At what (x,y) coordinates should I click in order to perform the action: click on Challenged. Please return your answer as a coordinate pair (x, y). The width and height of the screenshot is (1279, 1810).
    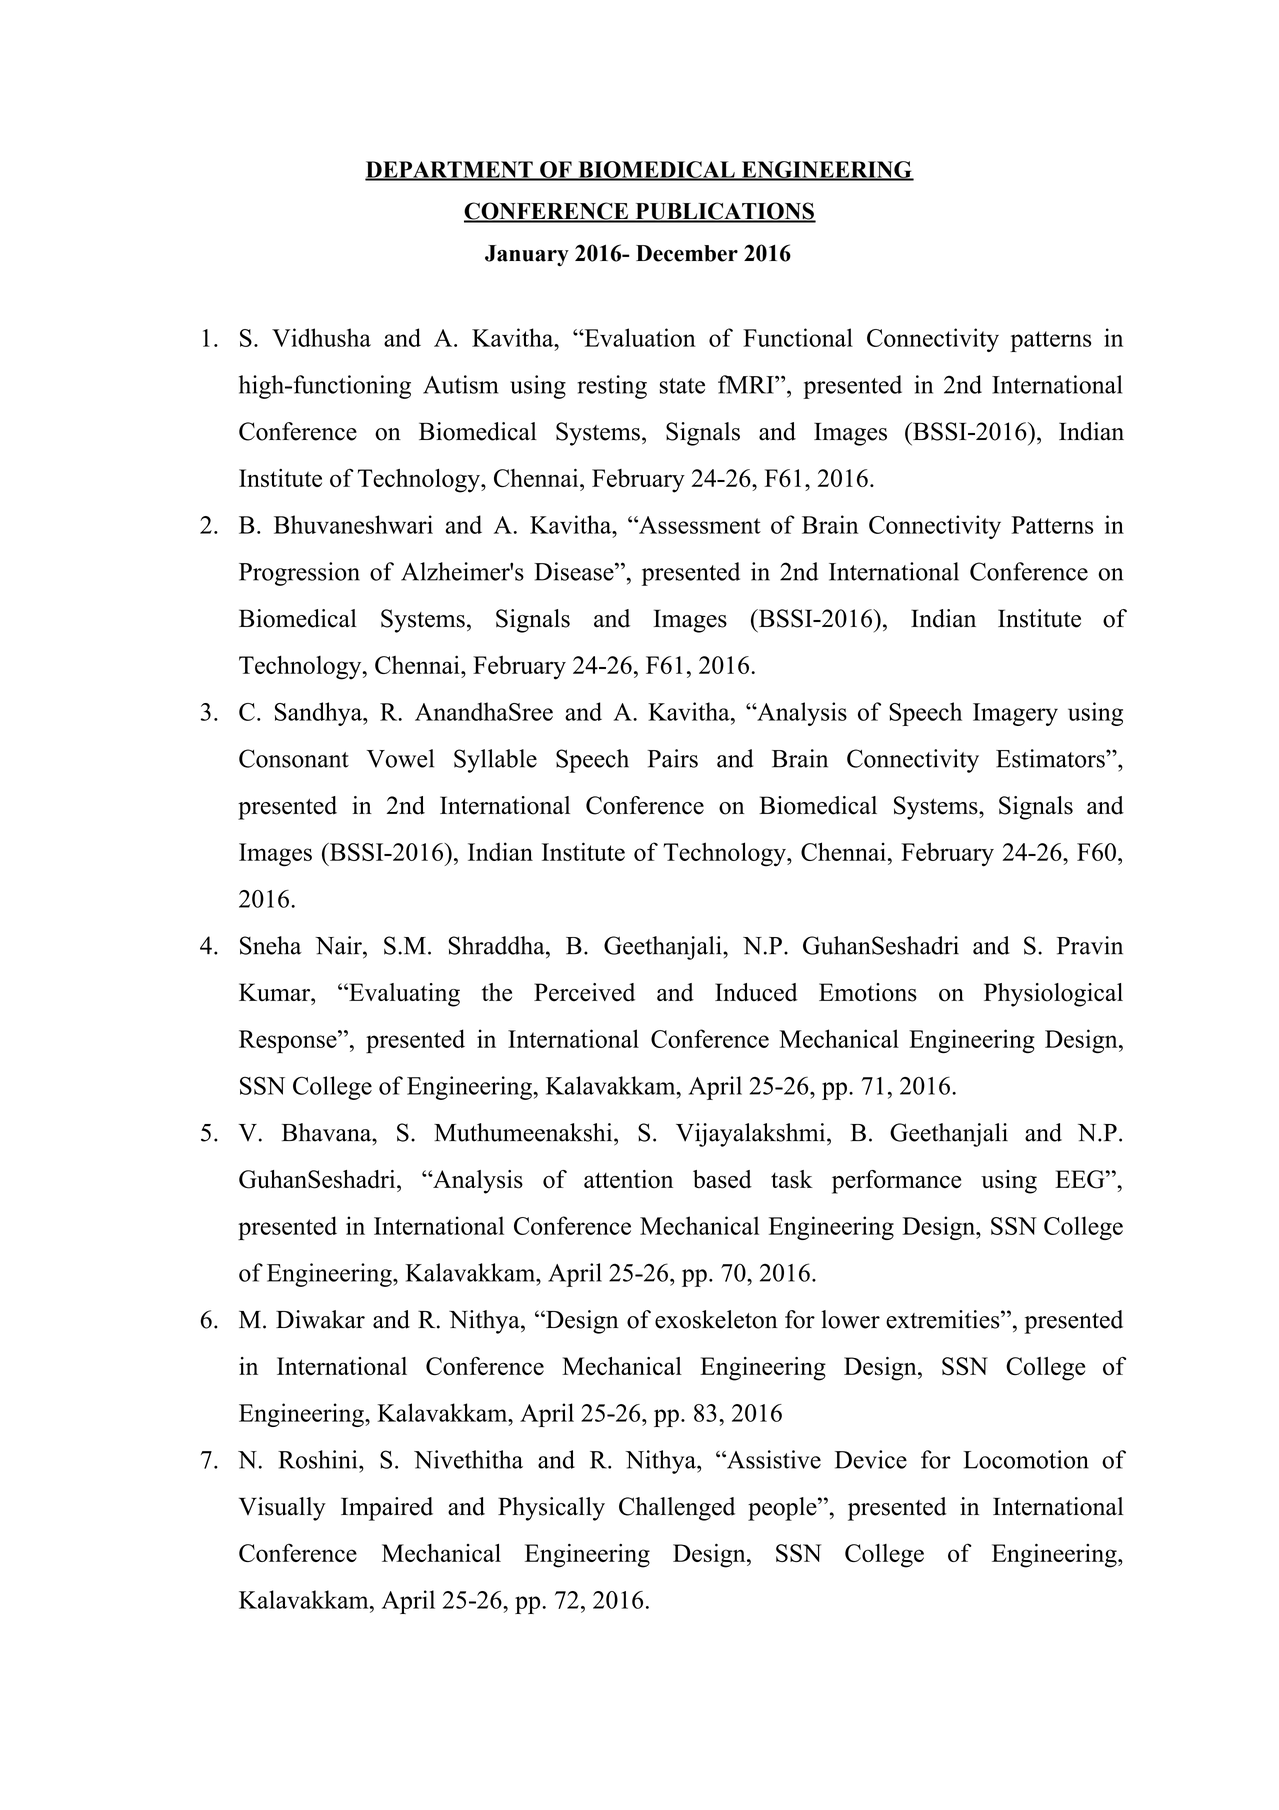
    Looking at the image, I should click on (677, 1509).
